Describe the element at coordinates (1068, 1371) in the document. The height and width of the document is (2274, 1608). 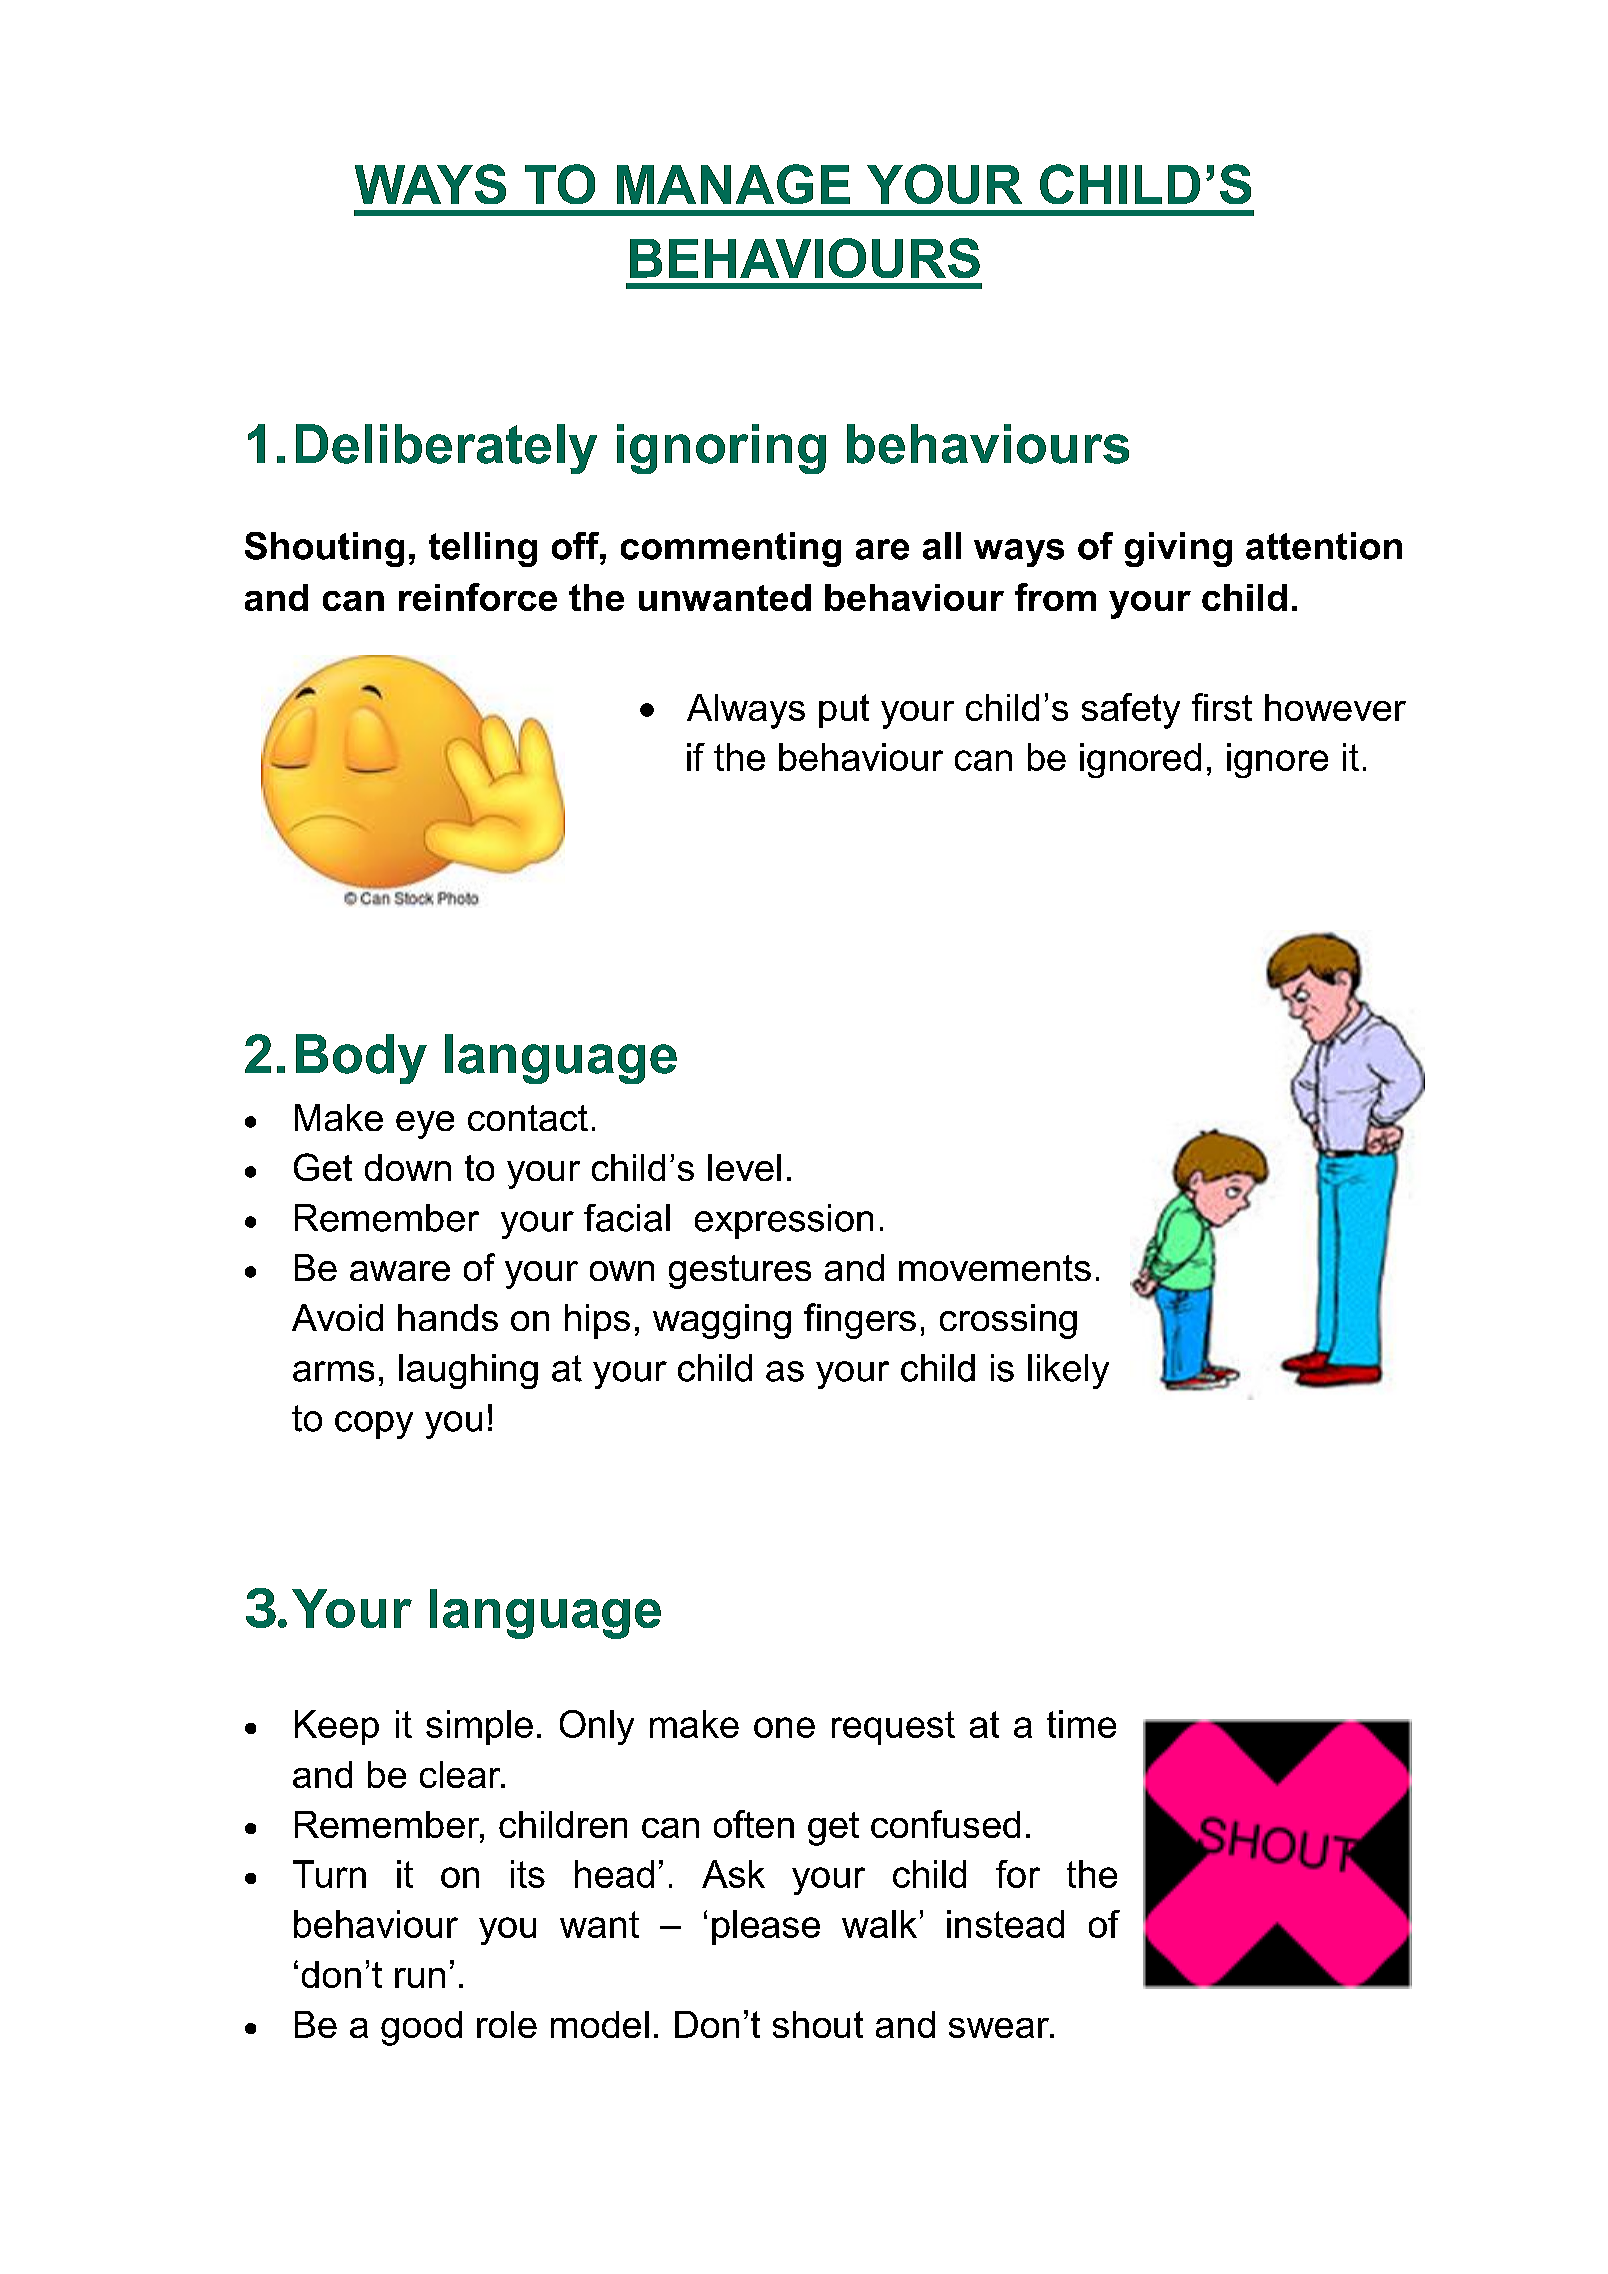
I see `likely` at that location.
